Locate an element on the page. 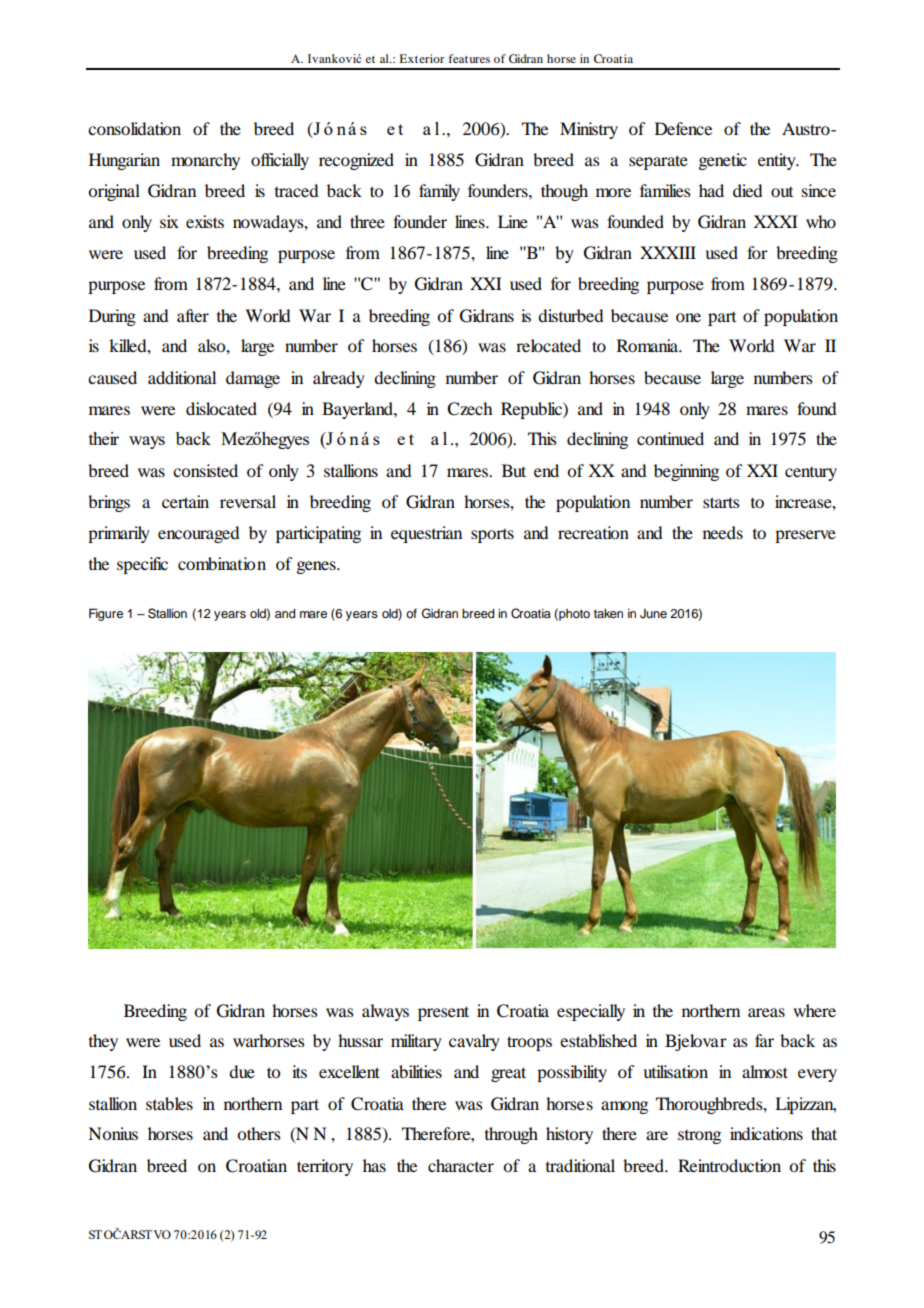 This image has width=924, height=1308. sports is located at coordinates (492, 536).
